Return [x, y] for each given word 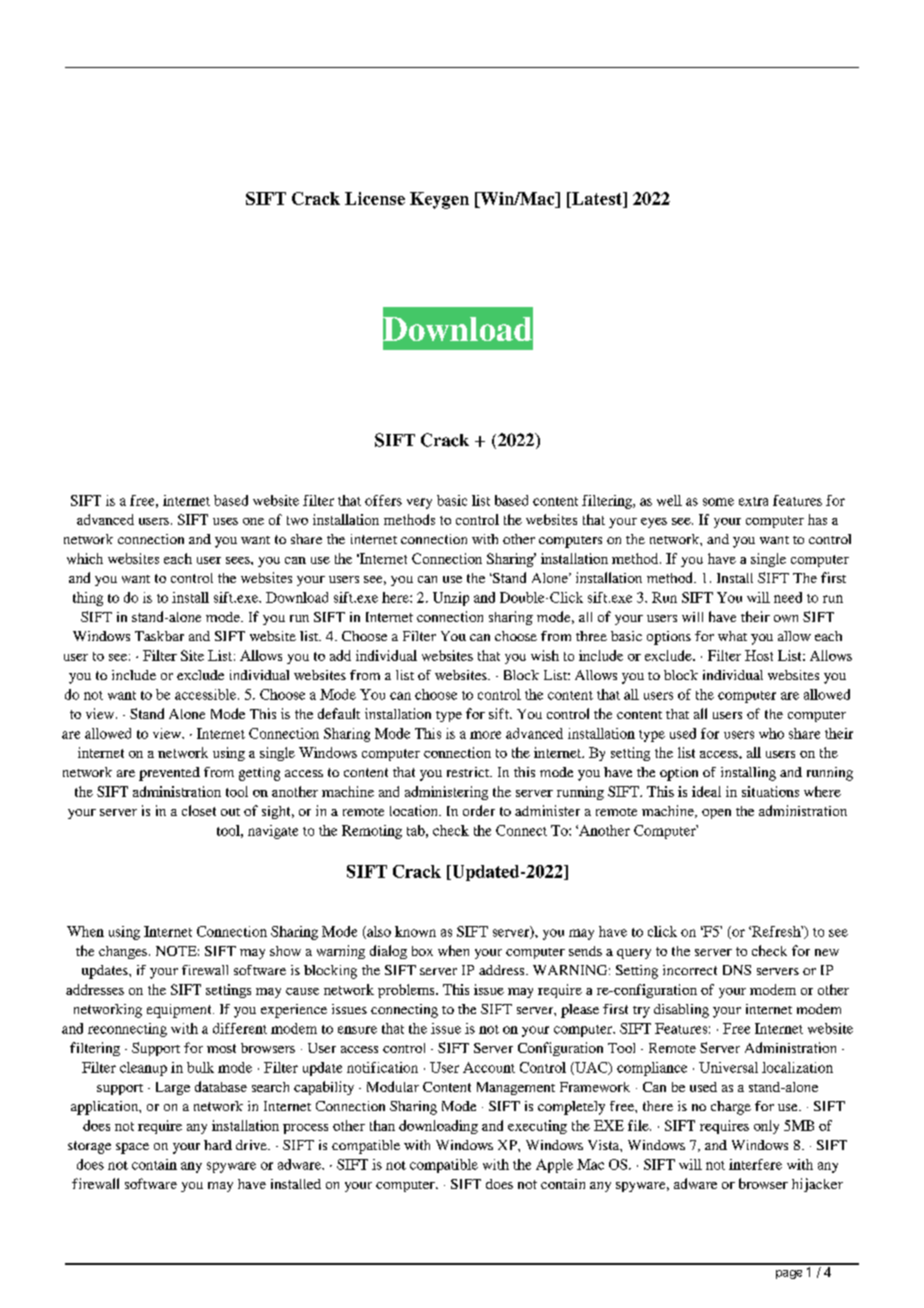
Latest [597, 198]
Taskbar [159, 636]
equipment [180, 1011]
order [479, 810]
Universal [728, 1067]
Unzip [451, 599]
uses [225, 521]
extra [753, 501]
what [732, 636]
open [716, 814]
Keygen [439, 200]
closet [199, 810]
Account [489, 1067]
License [375, 198]
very [419, 503]
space [132, 1148]
